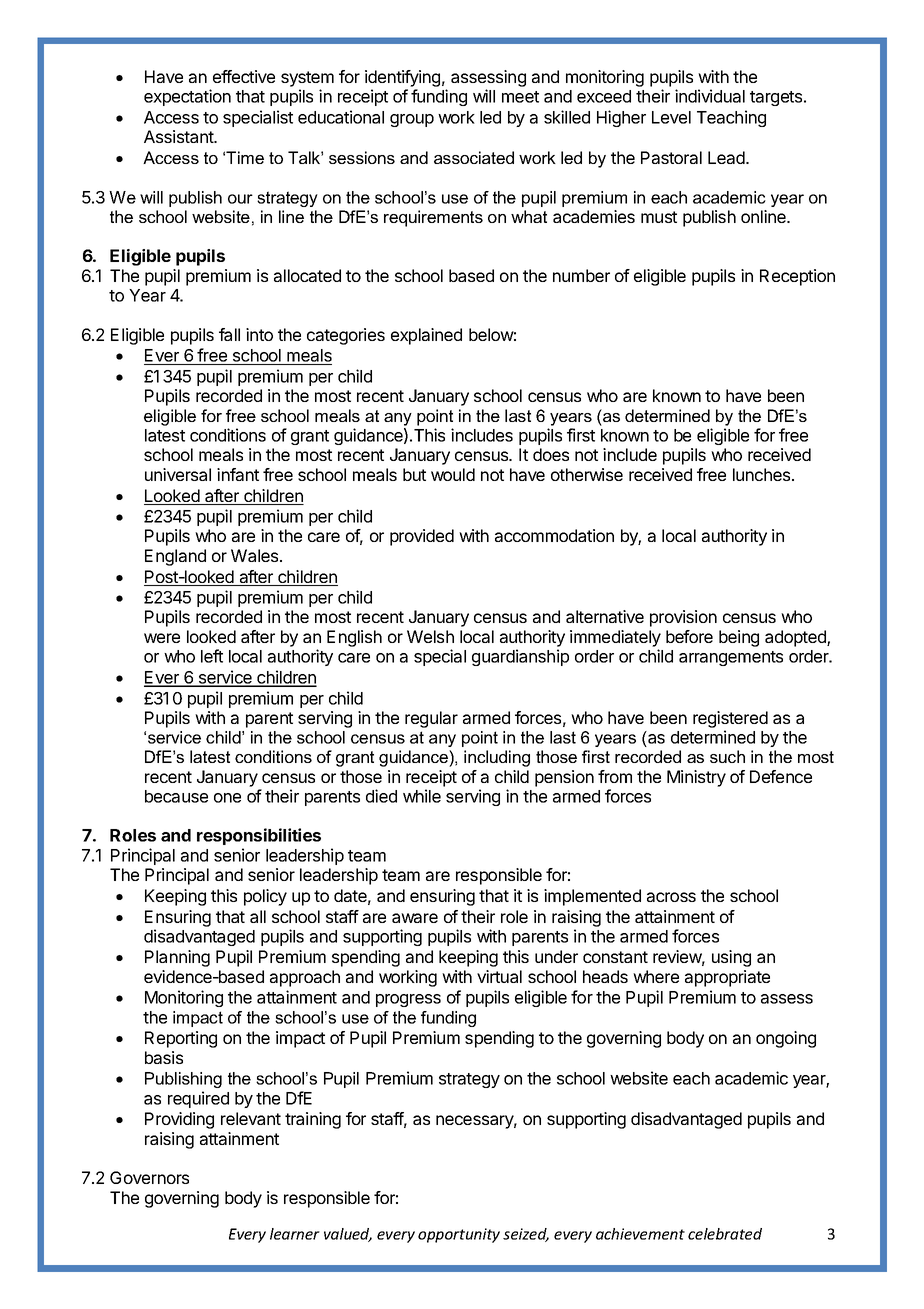 The image size is (924, 1309). I want to click on learner, so click(295, 1234).
